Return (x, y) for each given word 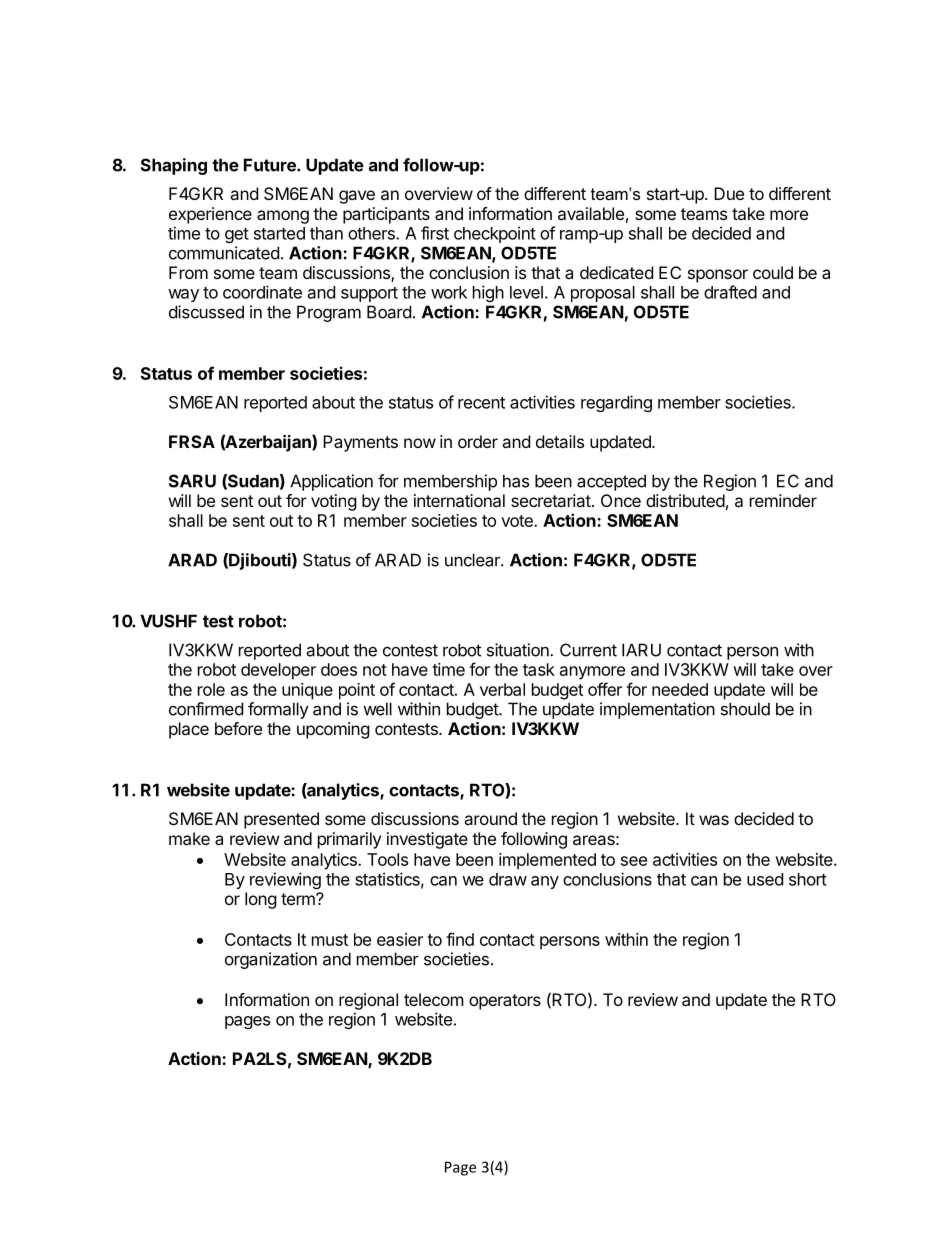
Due (729, 193)
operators (505, 1002)
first (435, 233)
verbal (502, 689)
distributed (685, 500)
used (765, 879)
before (238, 728)
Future (271, 165)
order (478, 441)
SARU (192, 481)
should (745, 709)
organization (271, 960)
